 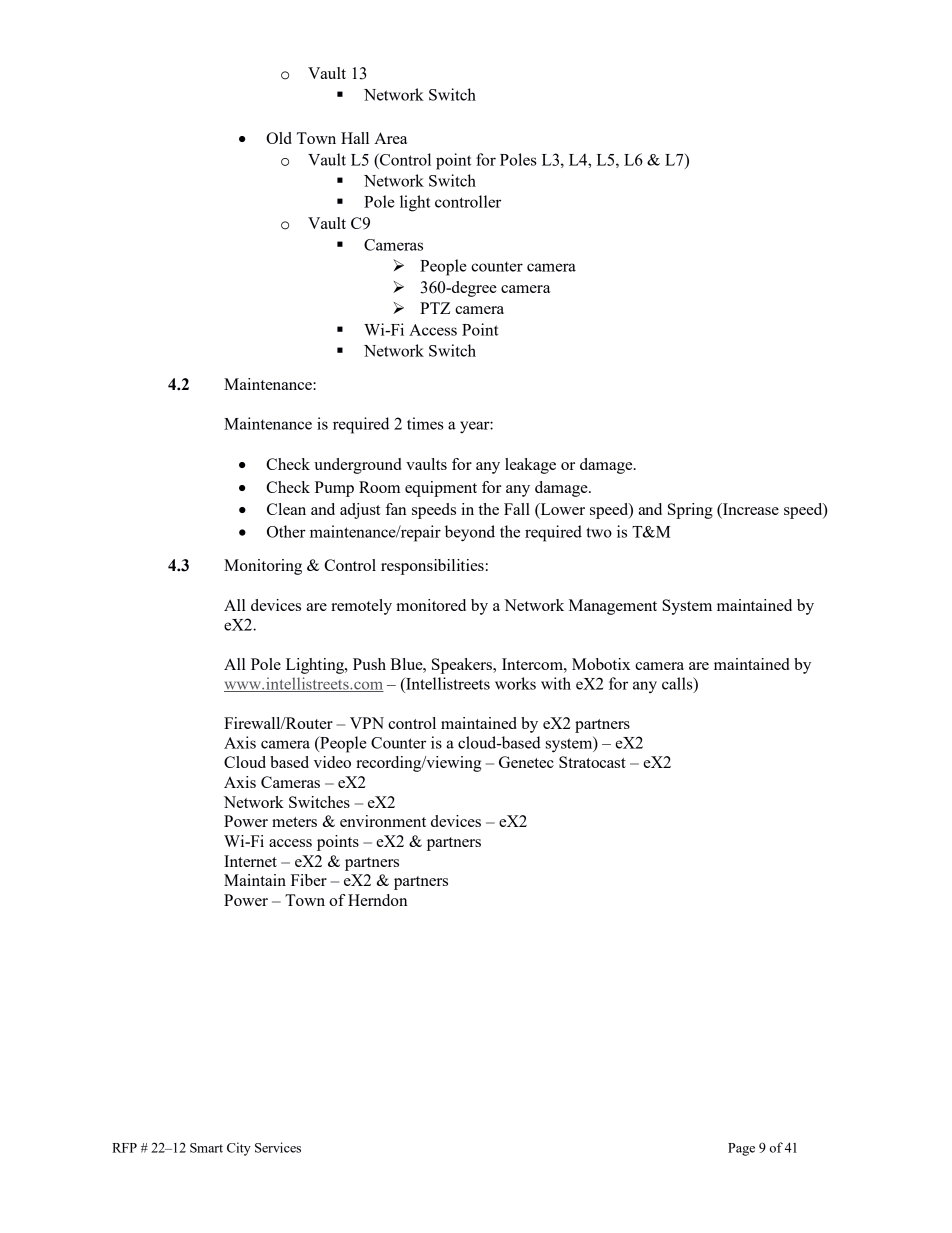 What do you see at coordinates (206, 1148) in the screenshot?
I see `Smart` at bounding box center [206, 1148].
